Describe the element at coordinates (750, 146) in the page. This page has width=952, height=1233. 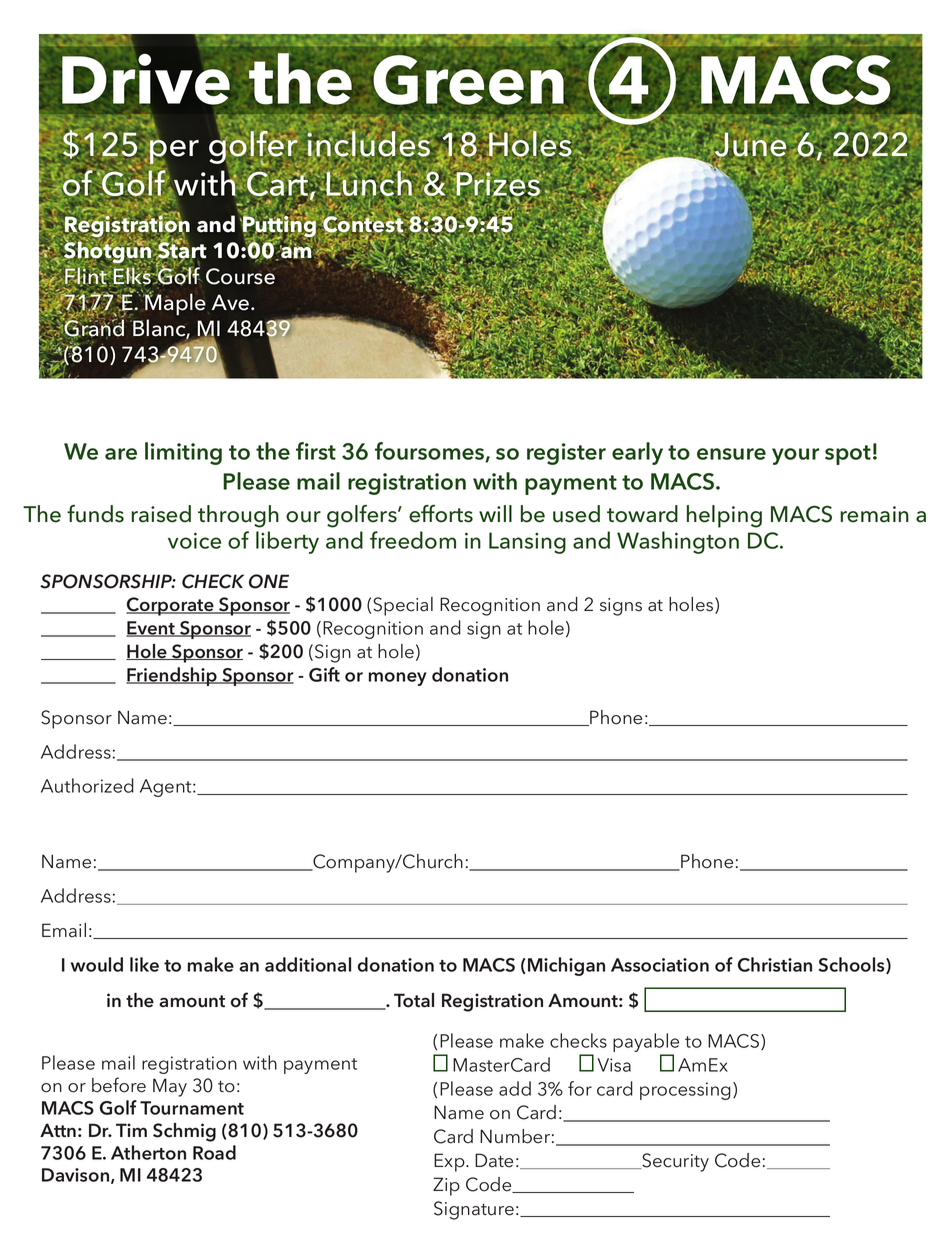
I see `June` at that location.
